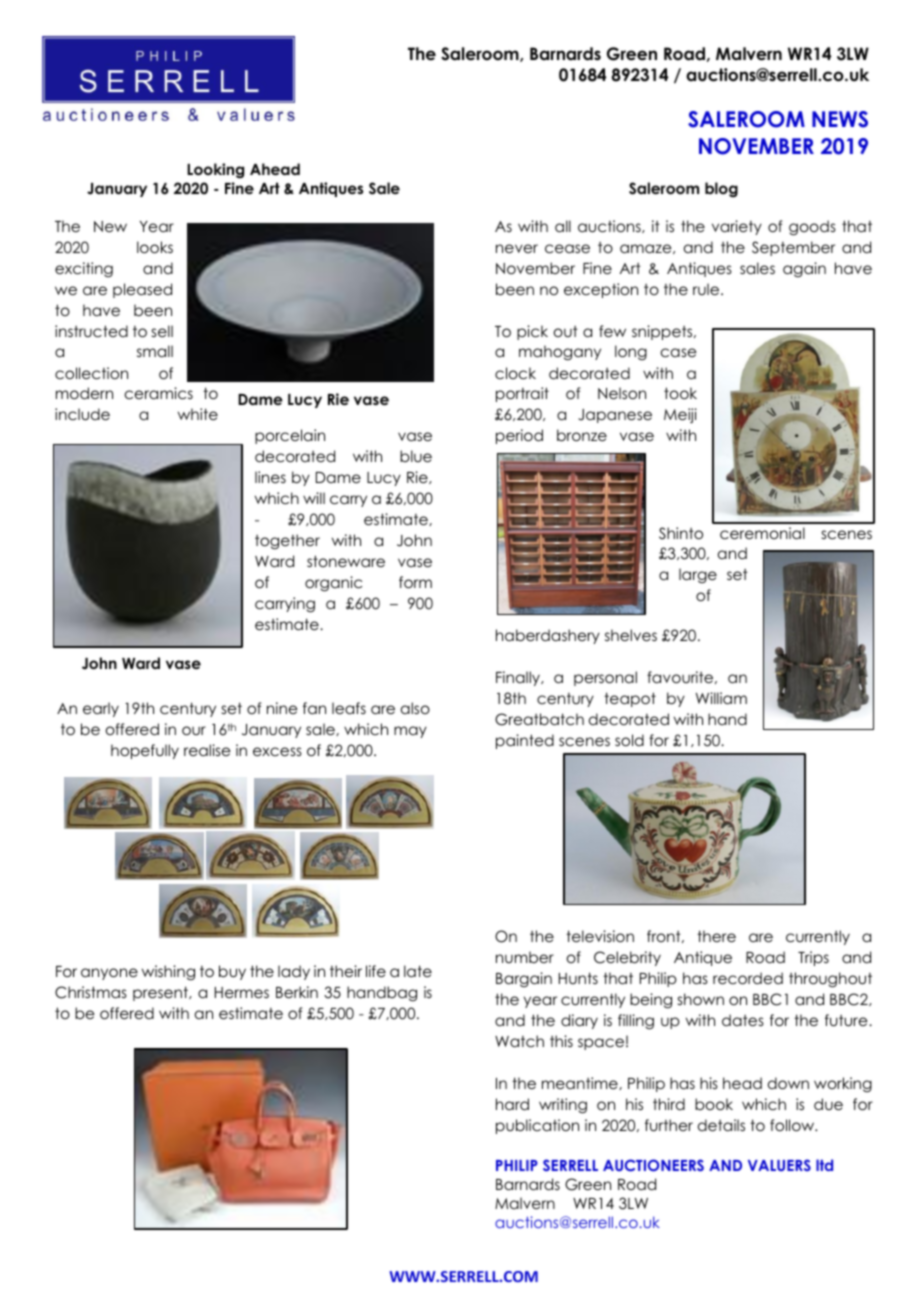 The image size is (924, 1308). I want to click on ceremonial, so click(762, 533).
